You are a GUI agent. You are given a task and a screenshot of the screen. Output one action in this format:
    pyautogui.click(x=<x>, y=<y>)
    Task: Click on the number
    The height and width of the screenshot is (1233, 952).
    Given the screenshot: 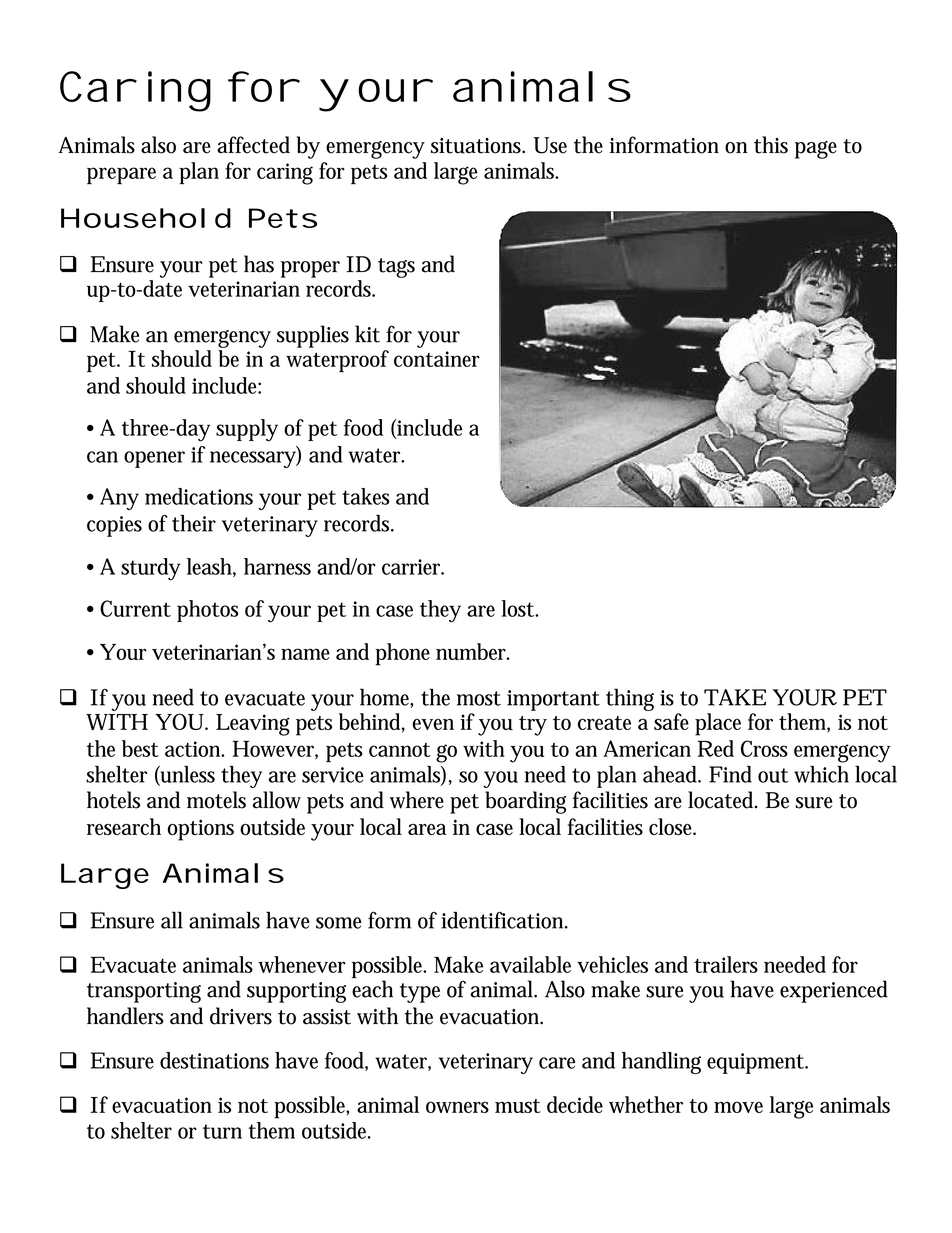 What is the action you would take?
    pyautogui.click(x=472, y=651)
